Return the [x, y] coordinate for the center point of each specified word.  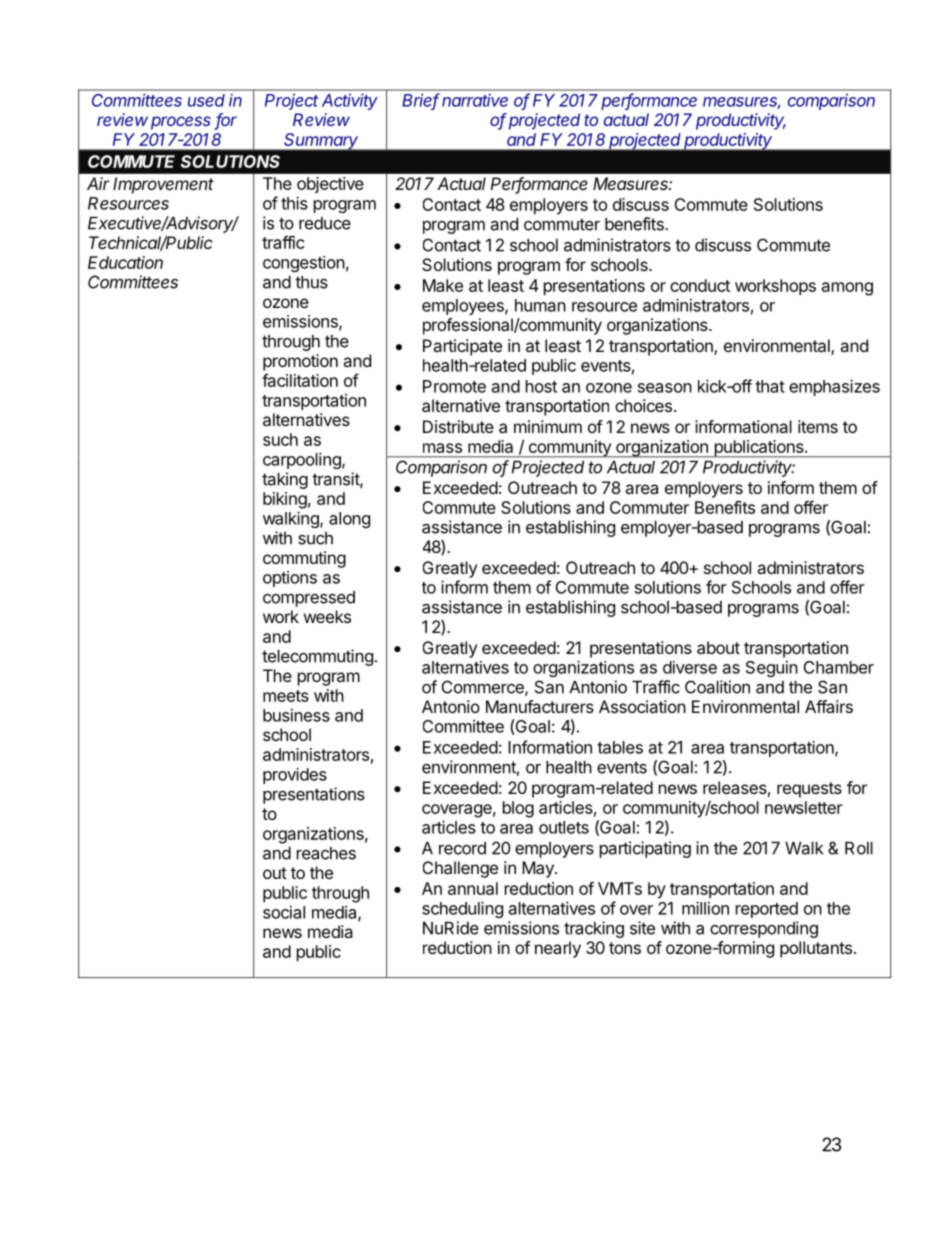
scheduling [462, 909]
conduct [700, 285]
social [284, 912]
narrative [475, 100]
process [181, 123]
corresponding [764, 929]
